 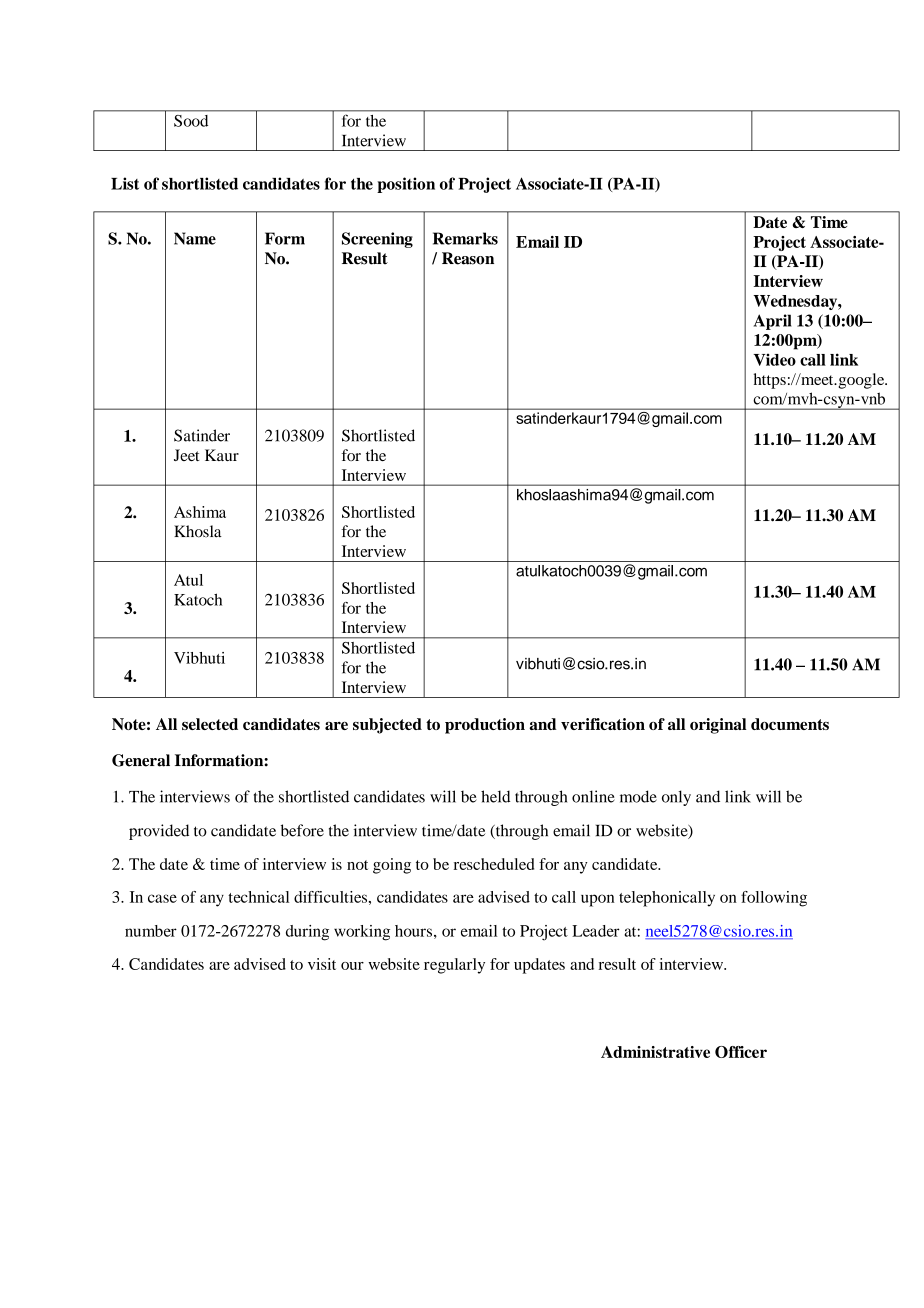 I want to click on April, so click(x=773, y=322).
